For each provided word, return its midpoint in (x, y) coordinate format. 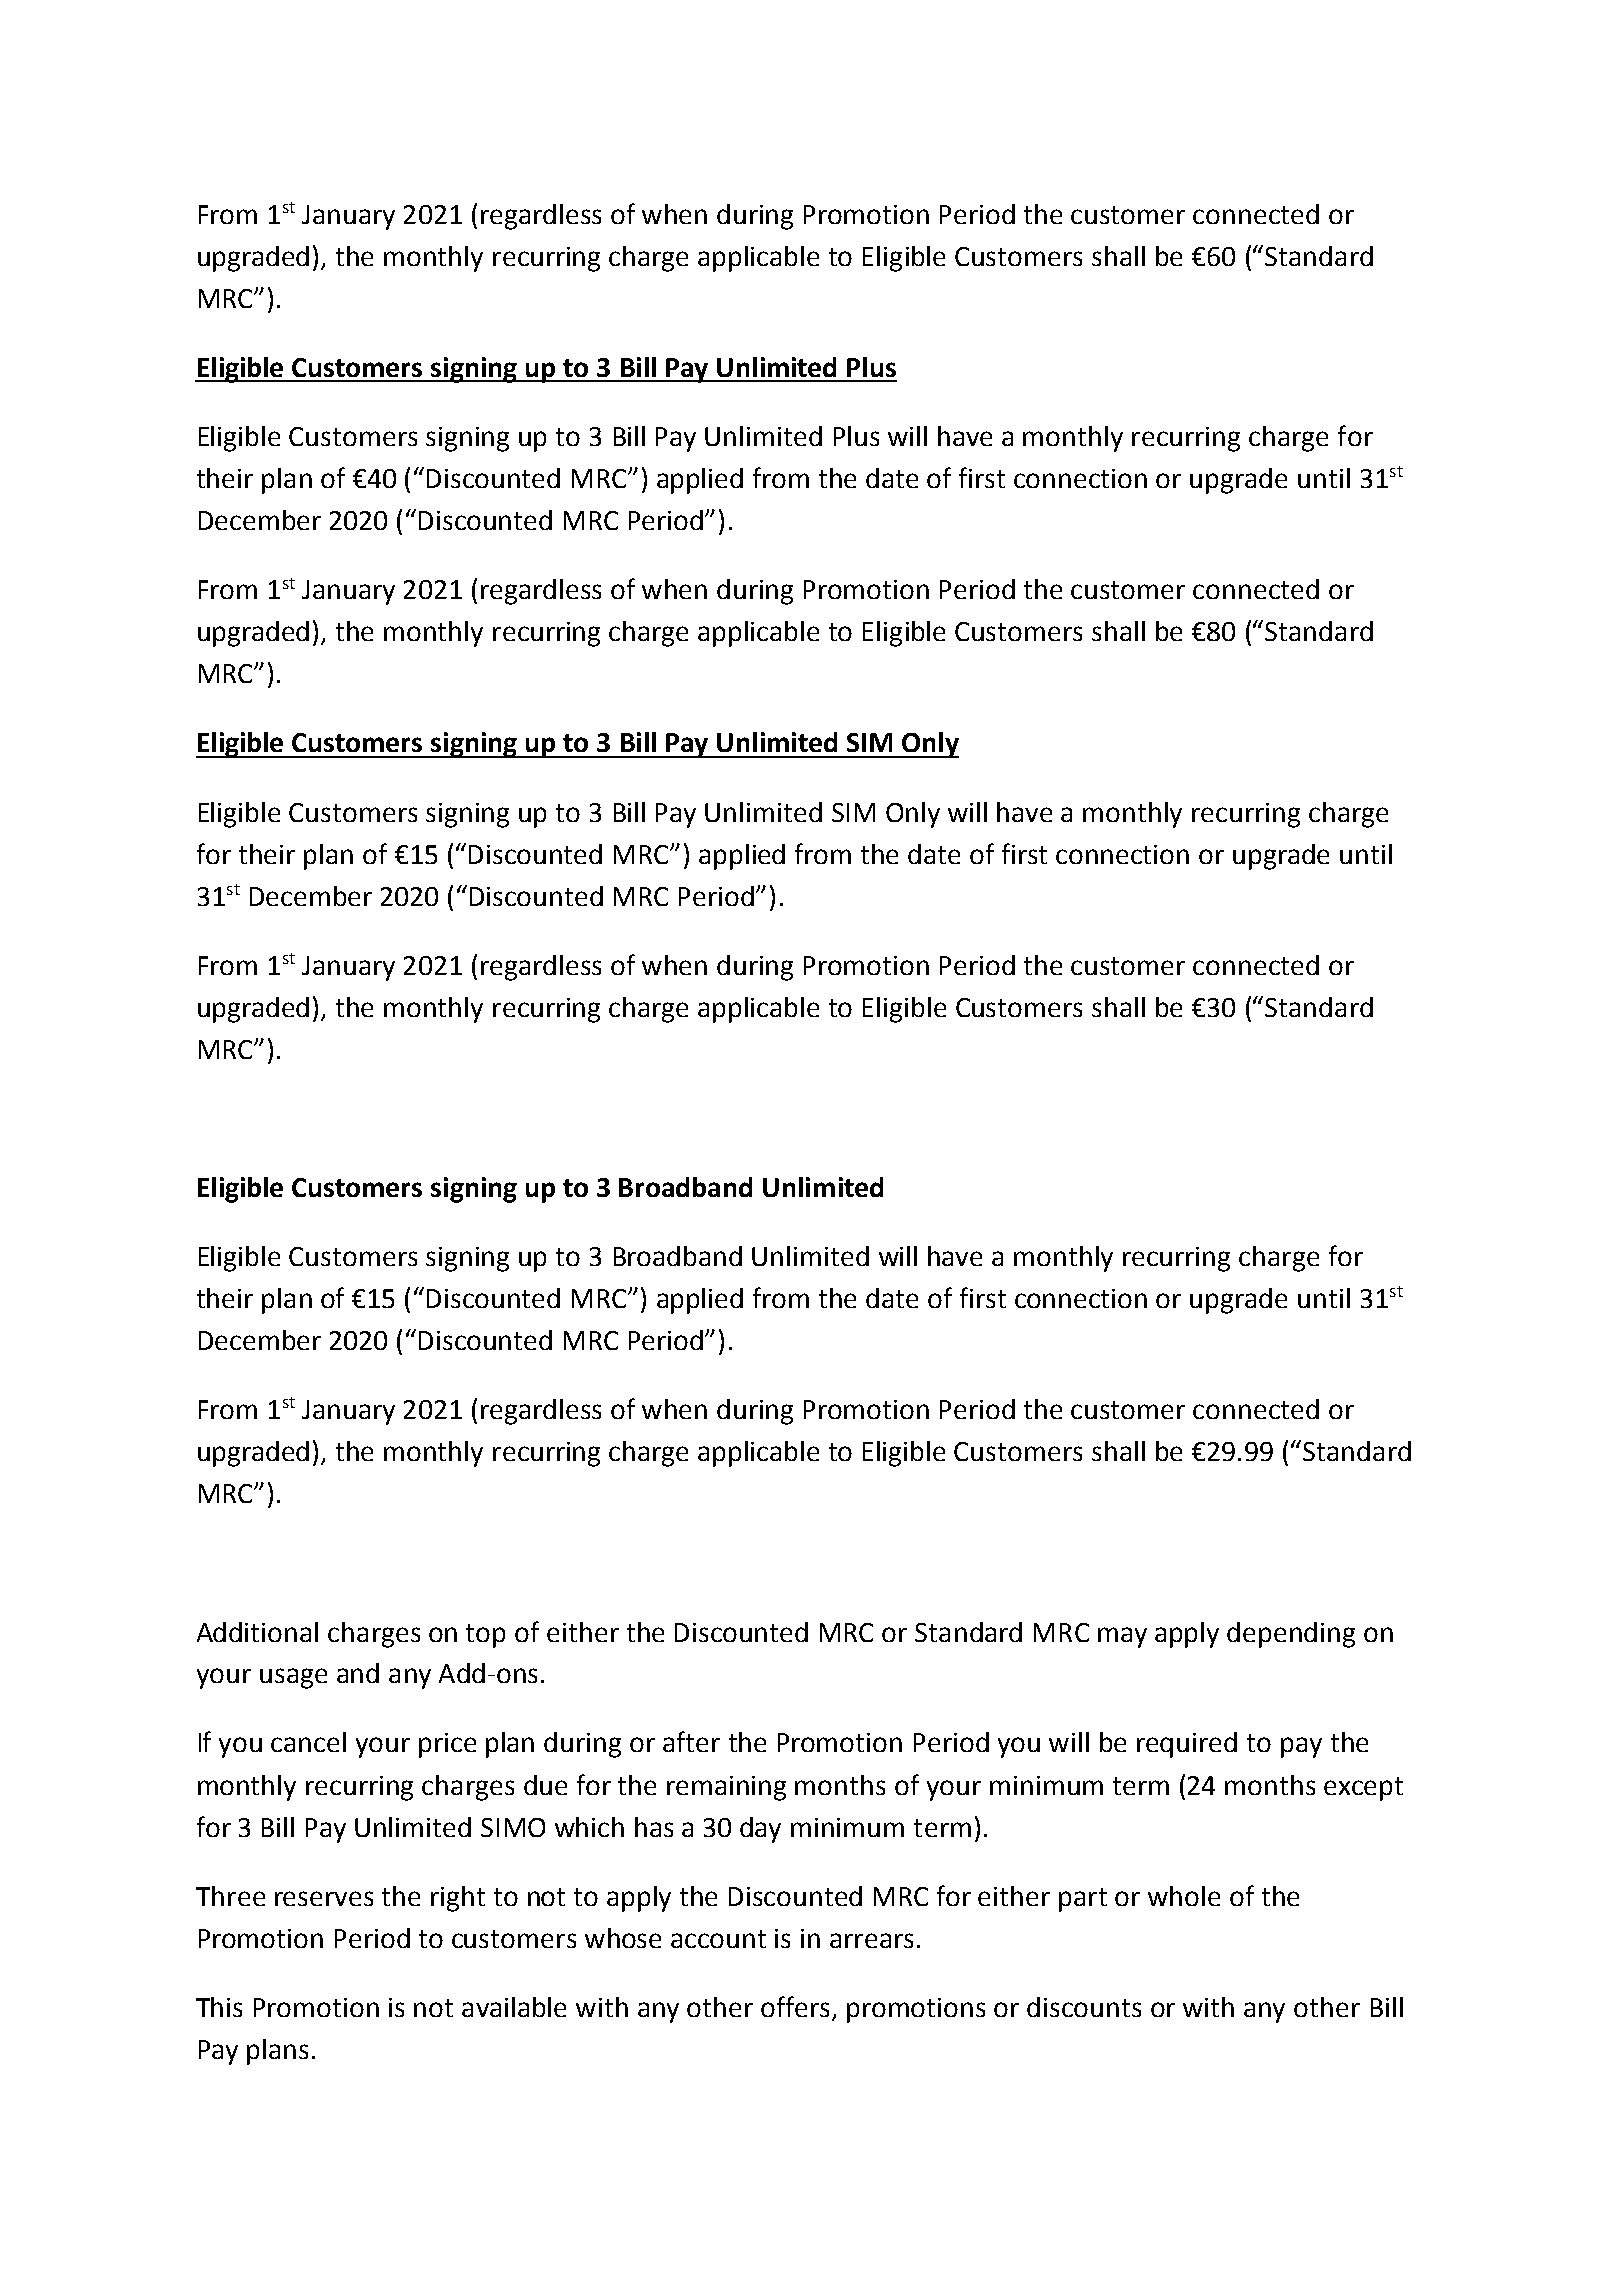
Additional (257, 1632)
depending (1291, 1635)
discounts (1084, 2007)
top (485, 1636)
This (219, 2007)
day (760, 1830)
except (1363, 1789)
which (589, 1827)
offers (797, 2008)
